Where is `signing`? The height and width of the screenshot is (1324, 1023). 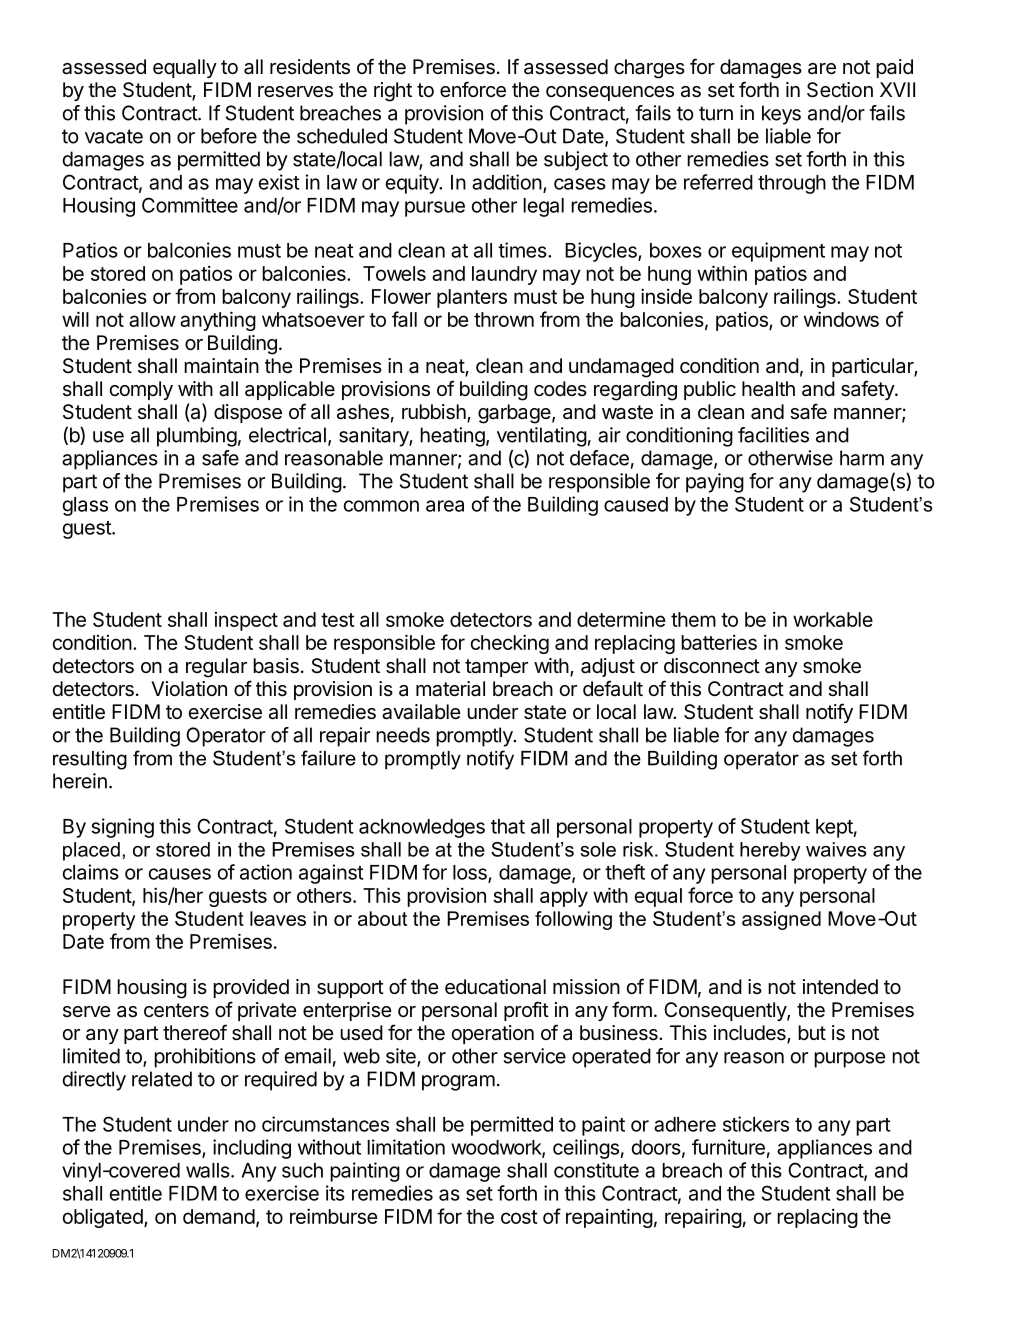
signing is located at coordinates (123, 828).
